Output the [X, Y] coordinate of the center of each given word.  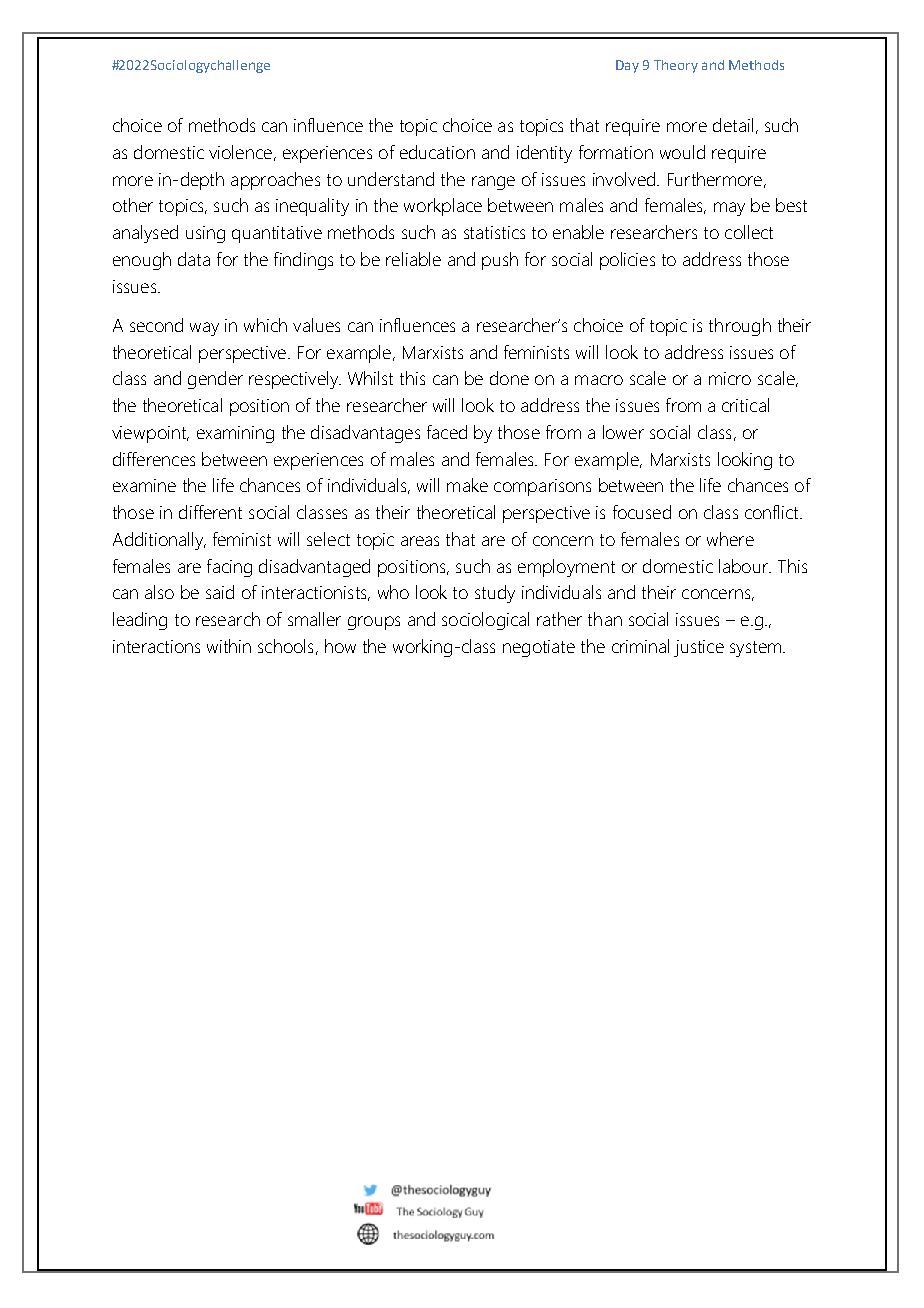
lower [623, 432]
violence [240, 152]
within [229, 646]
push [500, 261]
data [194, 259]
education [437, 152]
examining [235, 434]
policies [627, 261]
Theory [676, 66]
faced [447, 432]
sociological [485, 621]
